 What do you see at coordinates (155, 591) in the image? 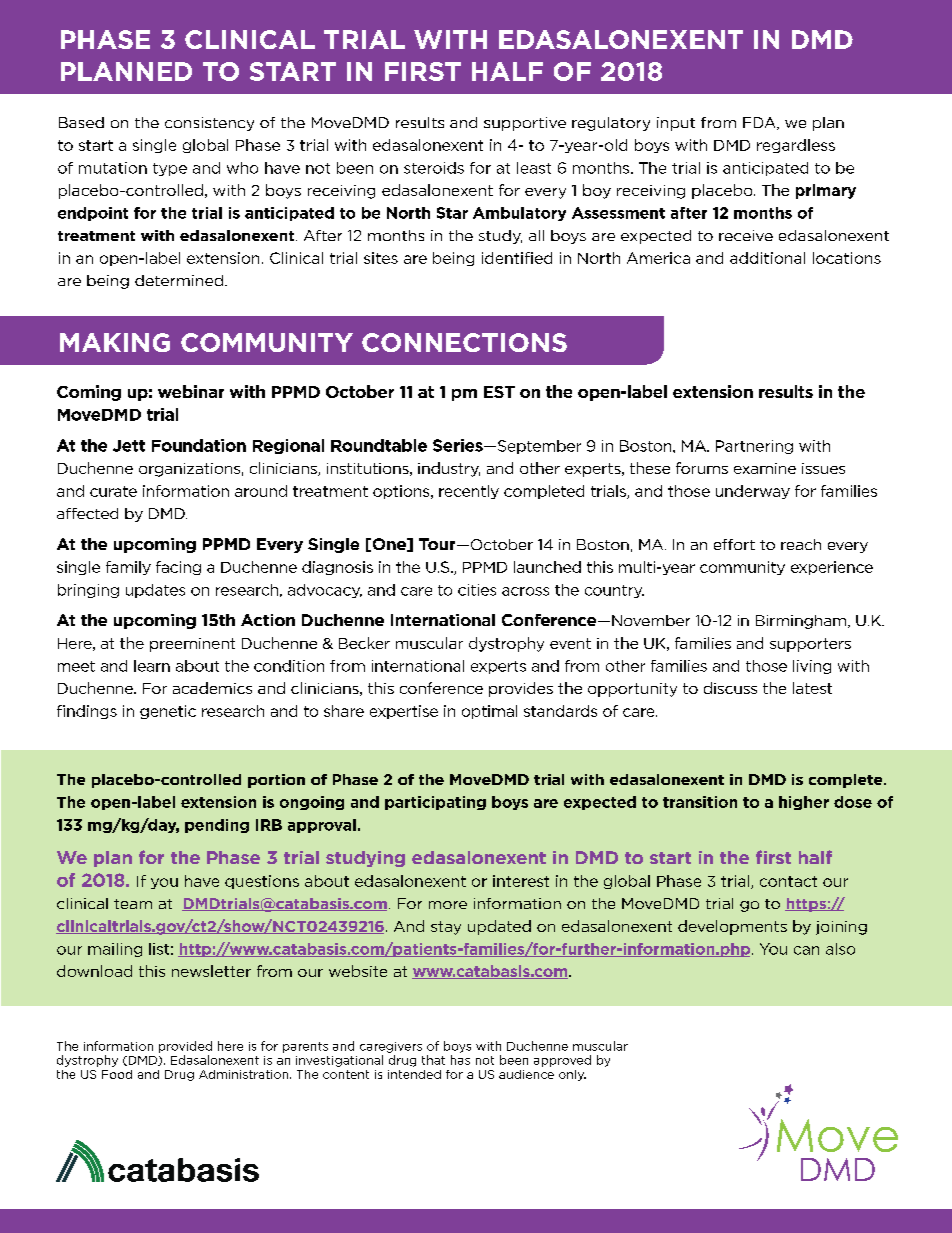
I see `updates` at bounding box center [155, 591].
